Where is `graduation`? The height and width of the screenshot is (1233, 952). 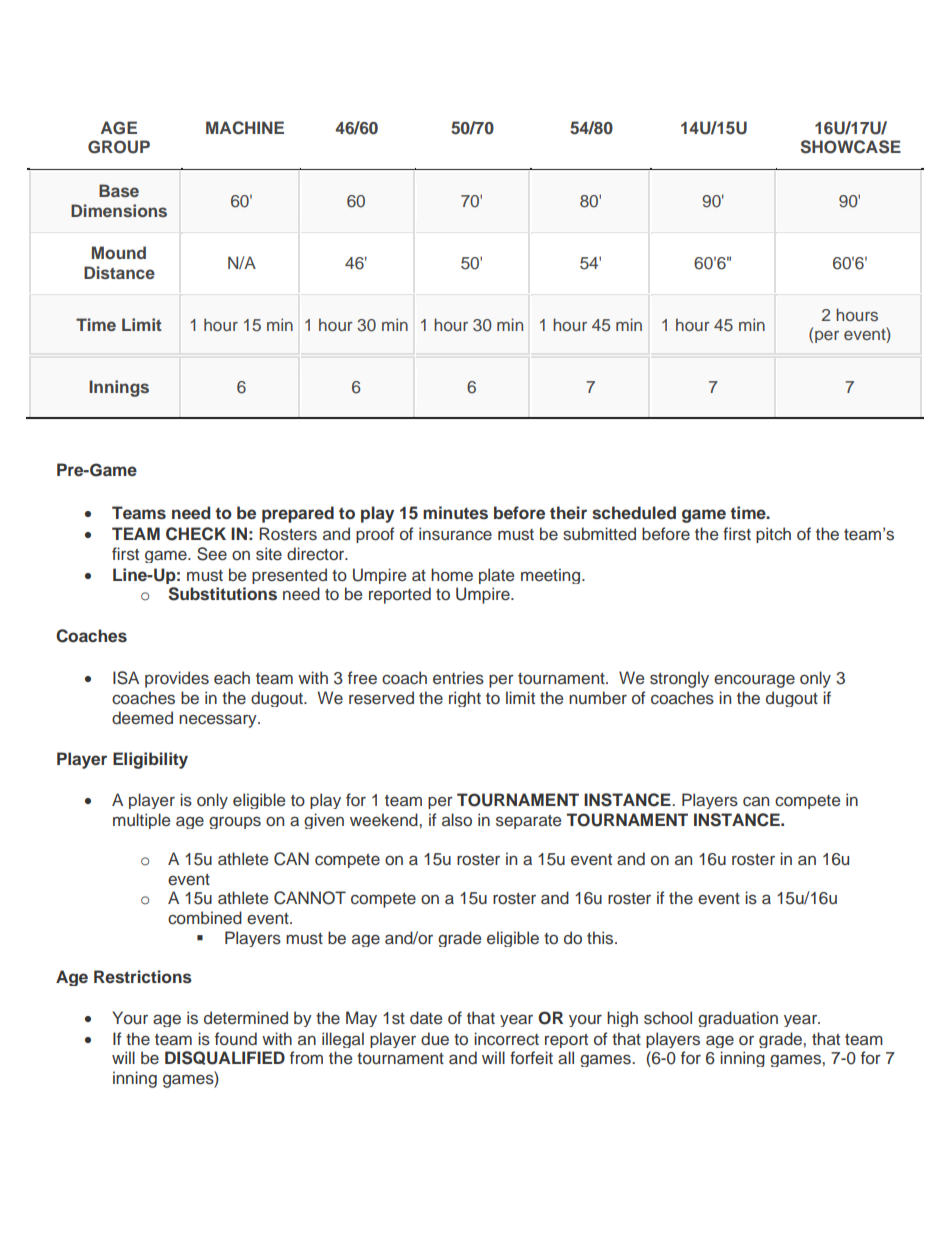
graduation is located at coordinates (738, 1019).
